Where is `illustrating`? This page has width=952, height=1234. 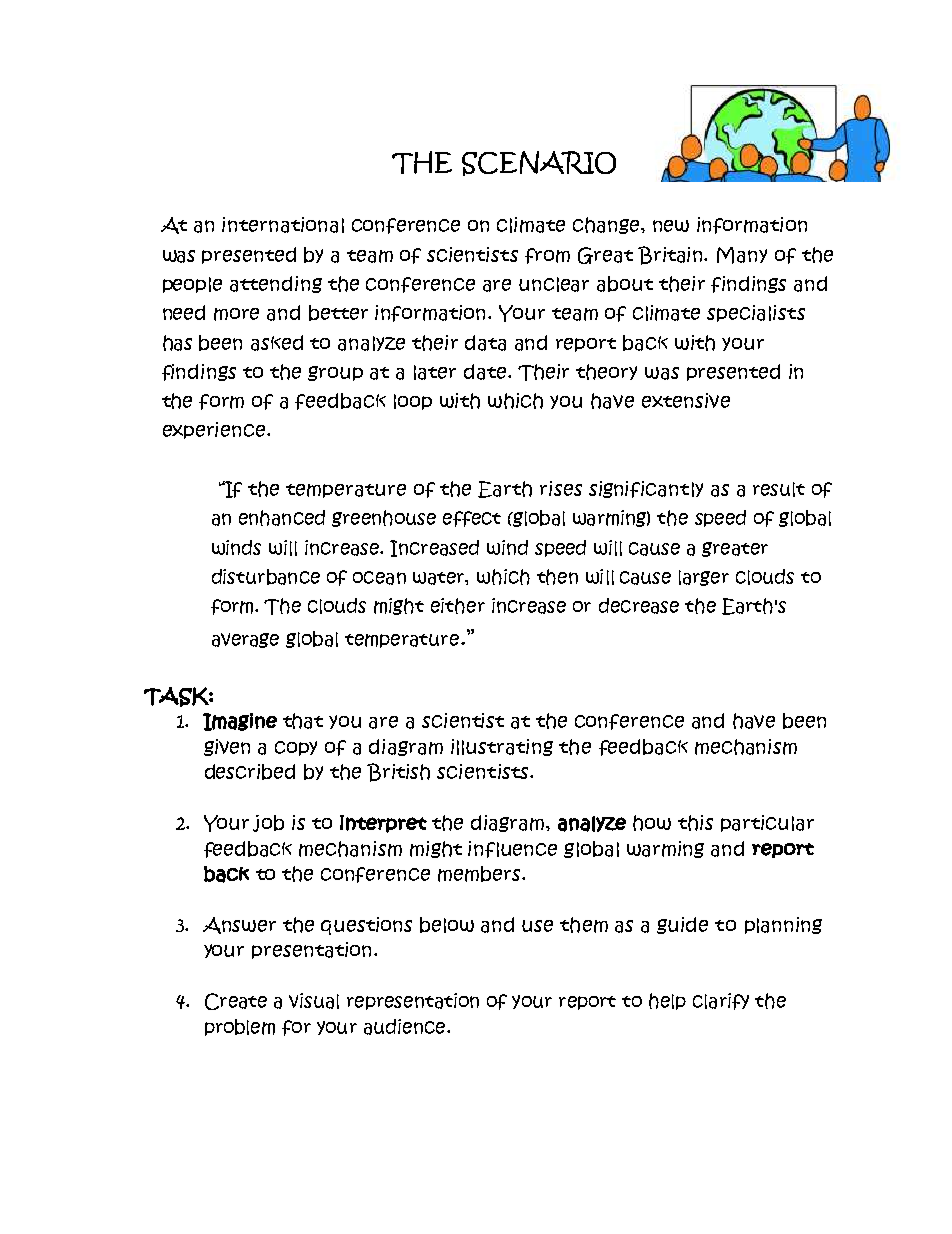 illustrating is located at coordinates (502, 747).
